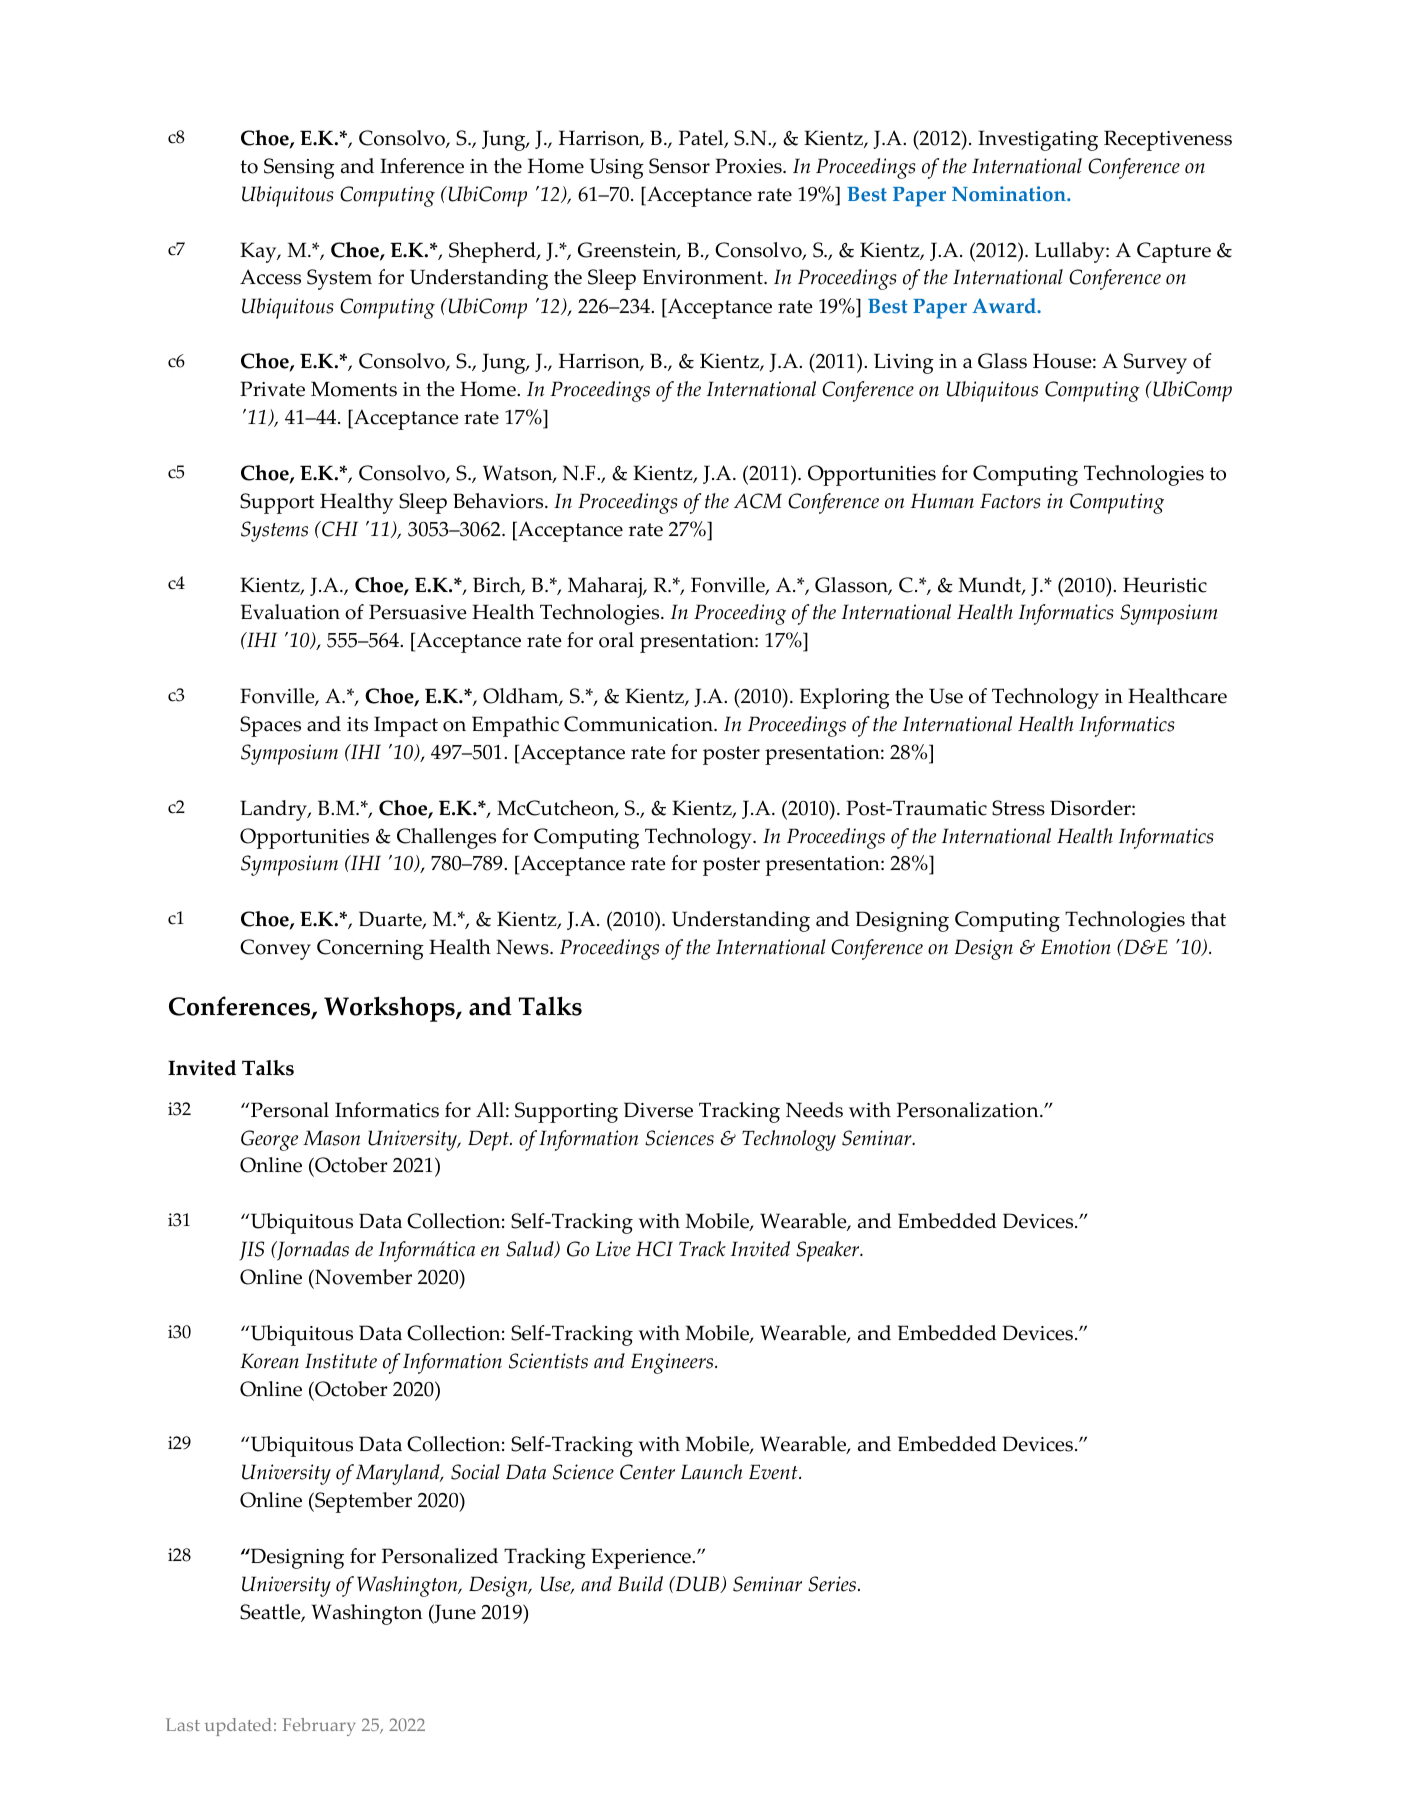 The image size is (1406, 1819). Describe the element at coordinates (523, 947) in the screenshot. I see `News` at that location.
